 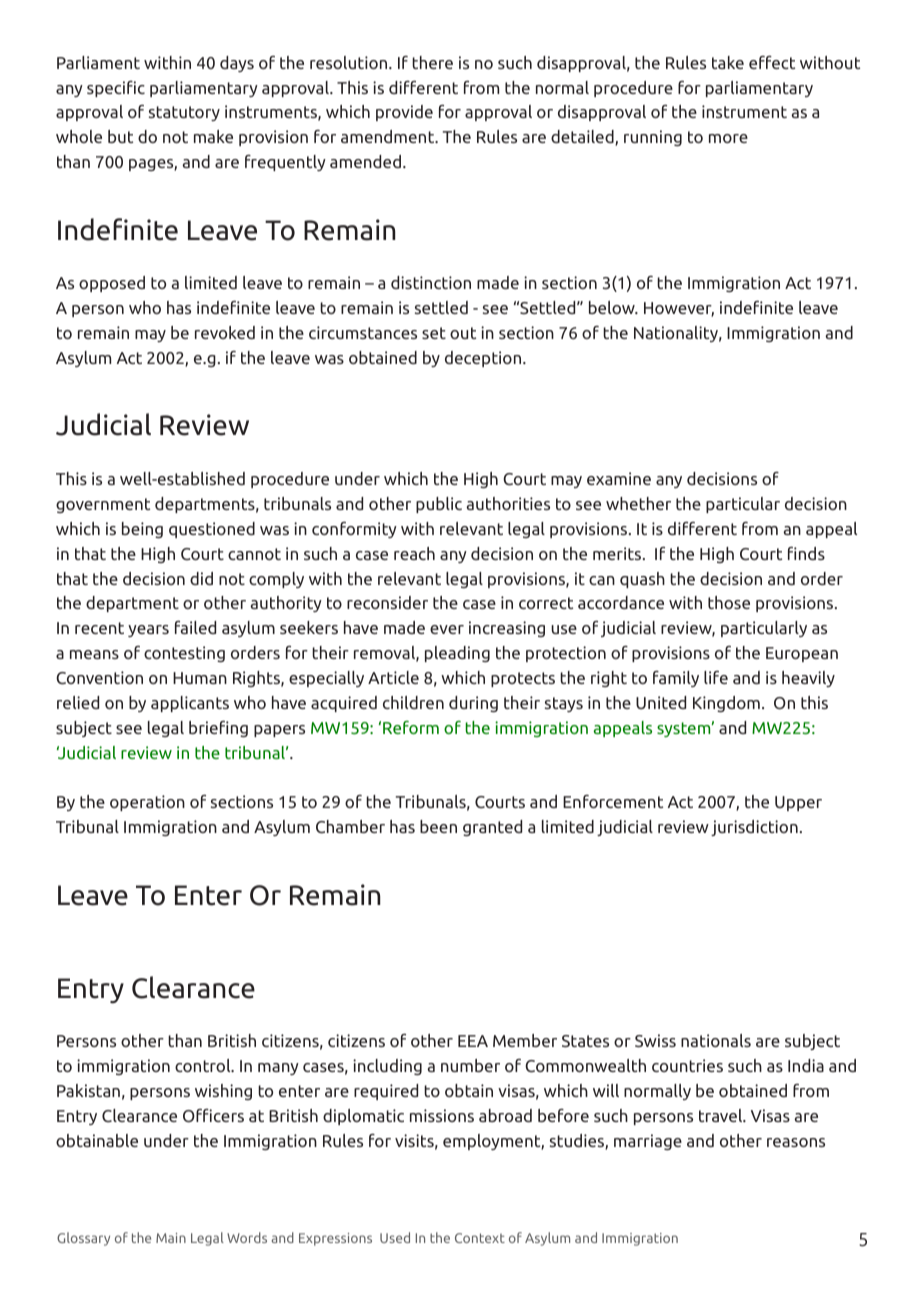 What do you see at coordinates (613, 307) in the page?
I see `below` at bounding box center [613, 307].
